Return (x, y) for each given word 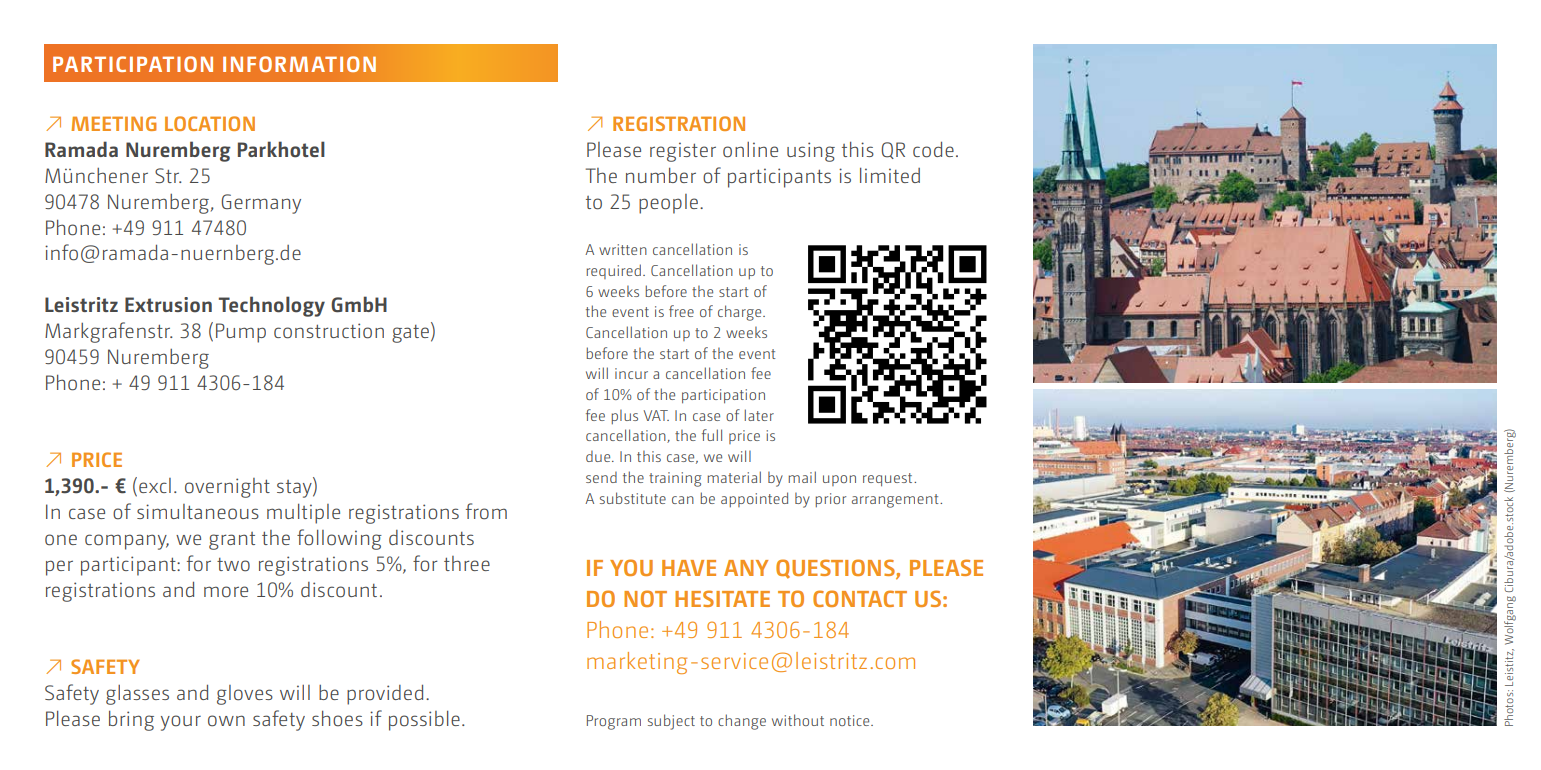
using (811, 152)
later (759, 415)
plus (624, 417)
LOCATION (210, 123)
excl (155, 485)
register (683, 152)
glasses (137, 695)
